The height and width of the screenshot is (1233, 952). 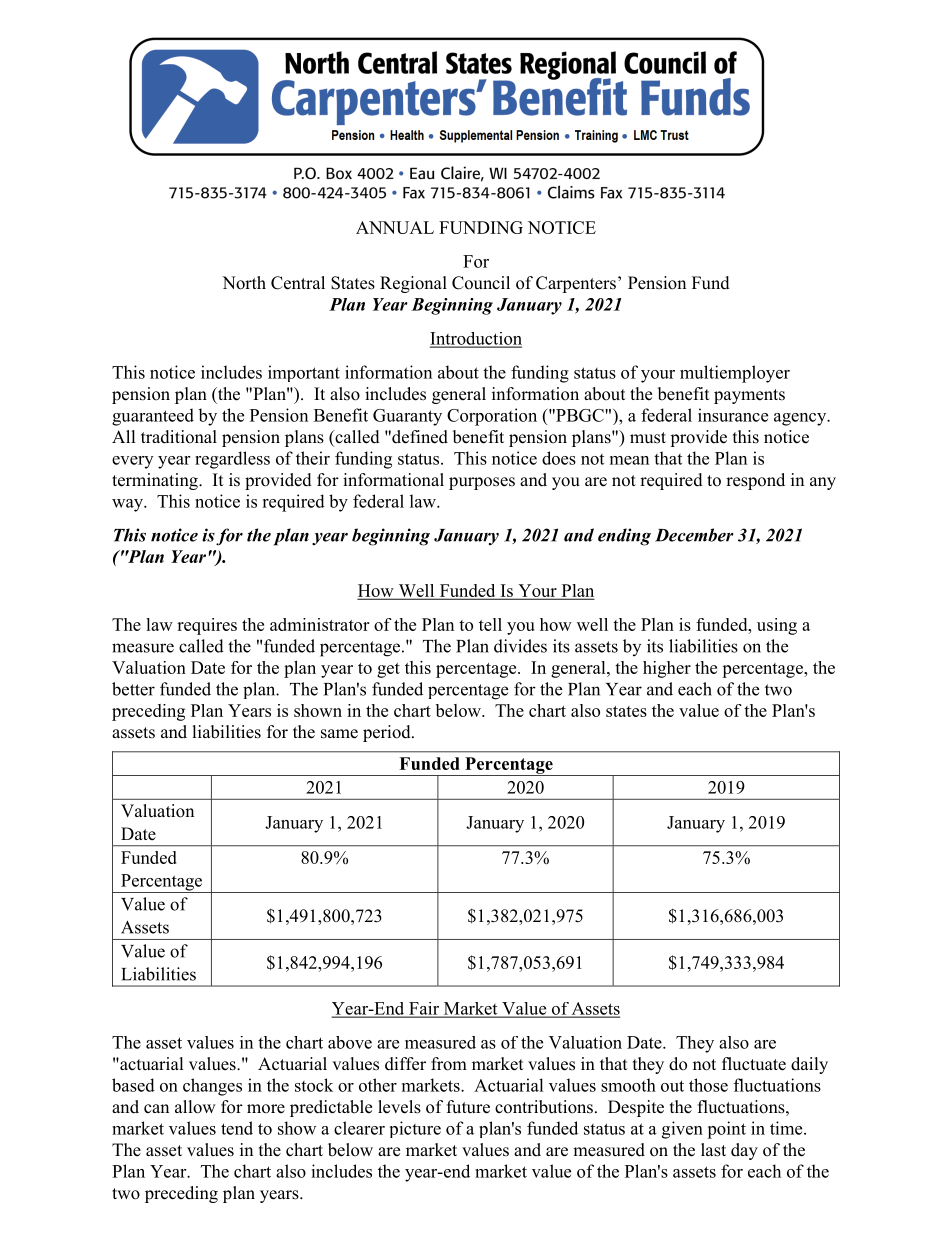 What do you see at coordinates (468, 1107) in the screenshot?
I see `future` at bounding box center [468, 1107].
